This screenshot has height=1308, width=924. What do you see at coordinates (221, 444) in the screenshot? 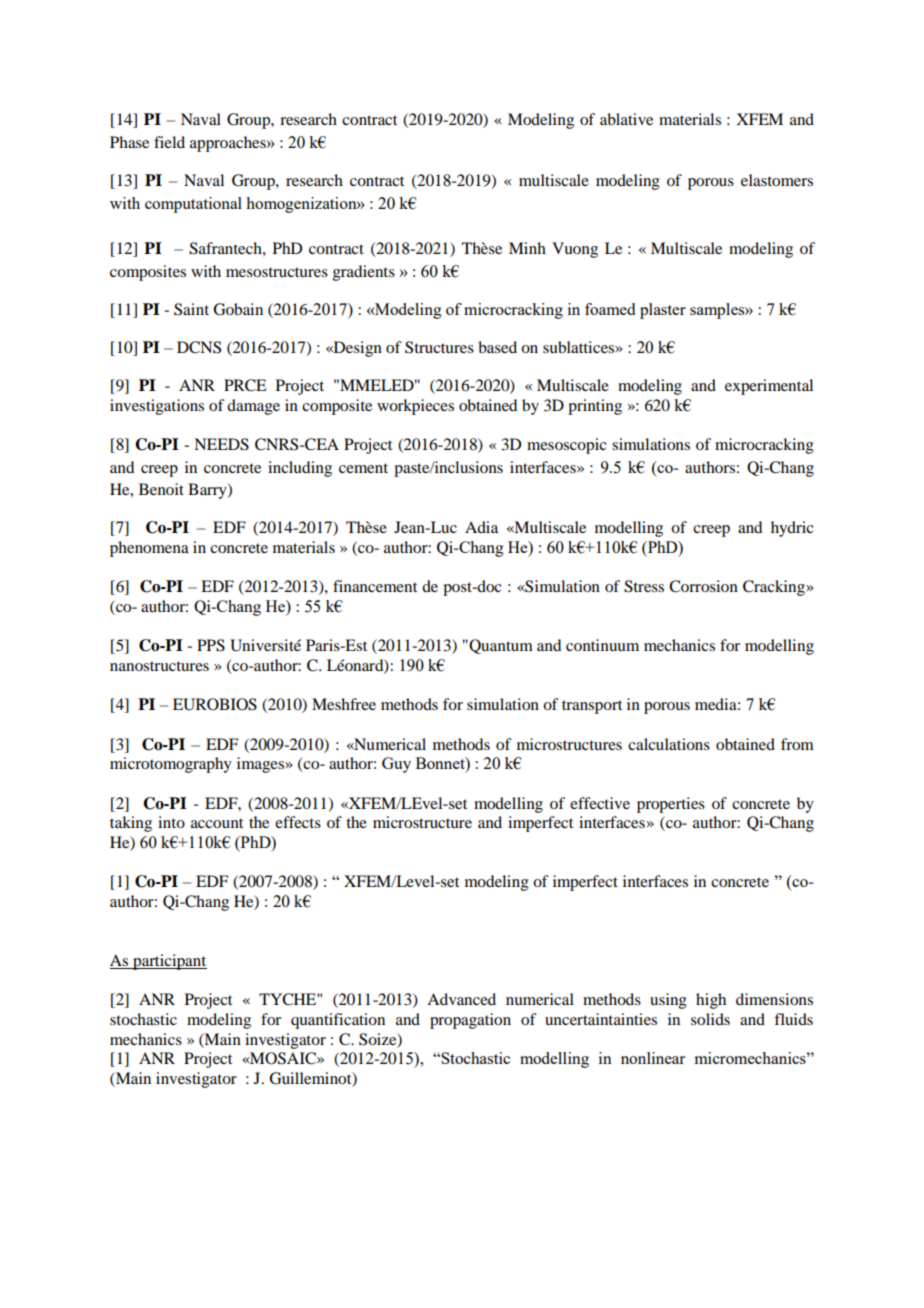
I see `NEEDS` at bounding box center [221, 444].
